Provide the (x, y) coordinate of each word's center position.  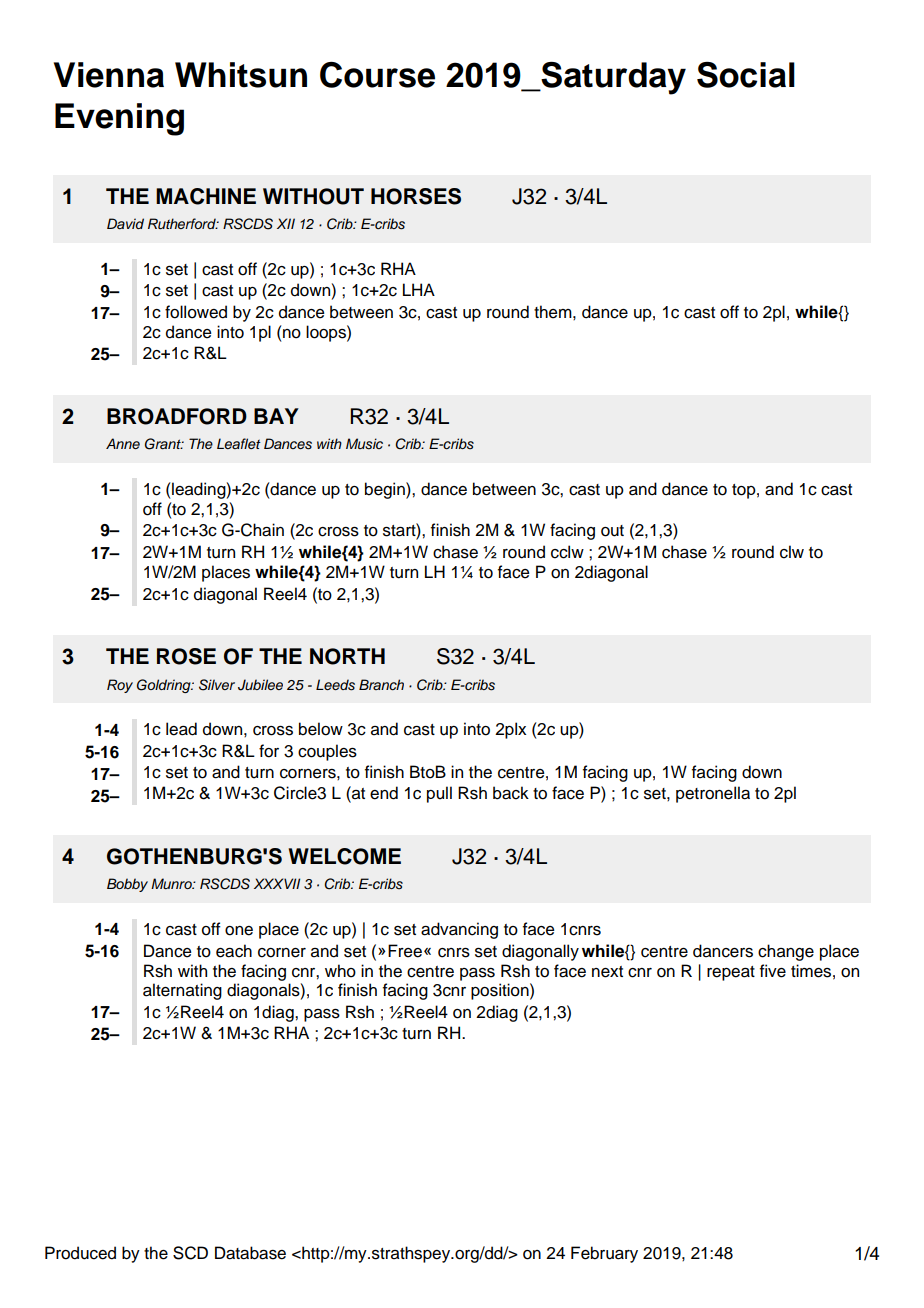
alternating (182, 991)
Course (377, 75)
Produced (80, 1253)
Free (405, 951)
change (786, 952)
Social (746, 75)
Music (364, 444)
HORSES (416, 196)
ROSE (186, 656)
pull (439, 794)
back (511, 793)
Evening (119, 119)
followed (196, 312)
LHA (419, 289)
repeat (731, 973)
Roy (120, 686)
